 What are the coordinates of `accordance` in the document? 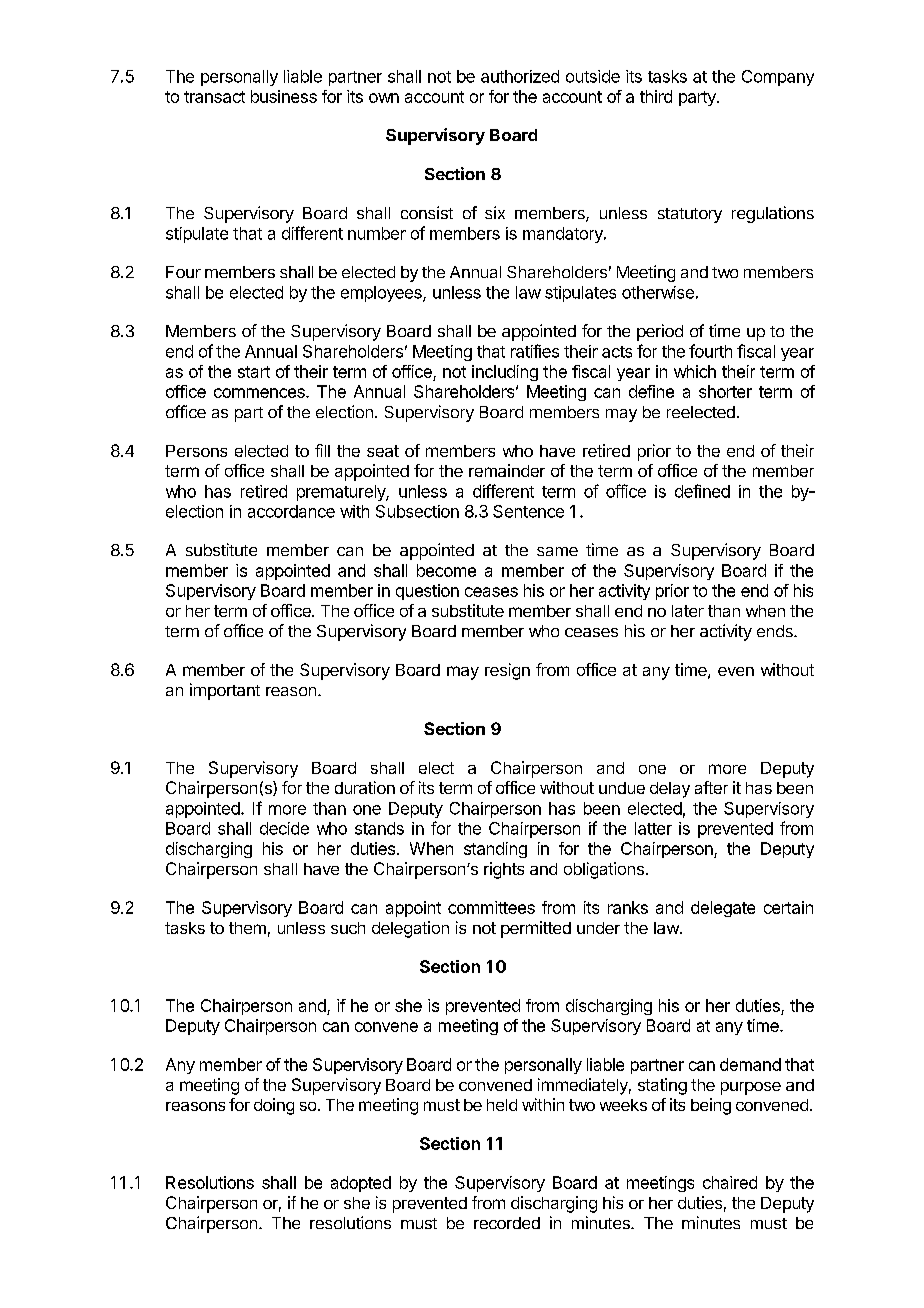 It's located at (291, 511).
